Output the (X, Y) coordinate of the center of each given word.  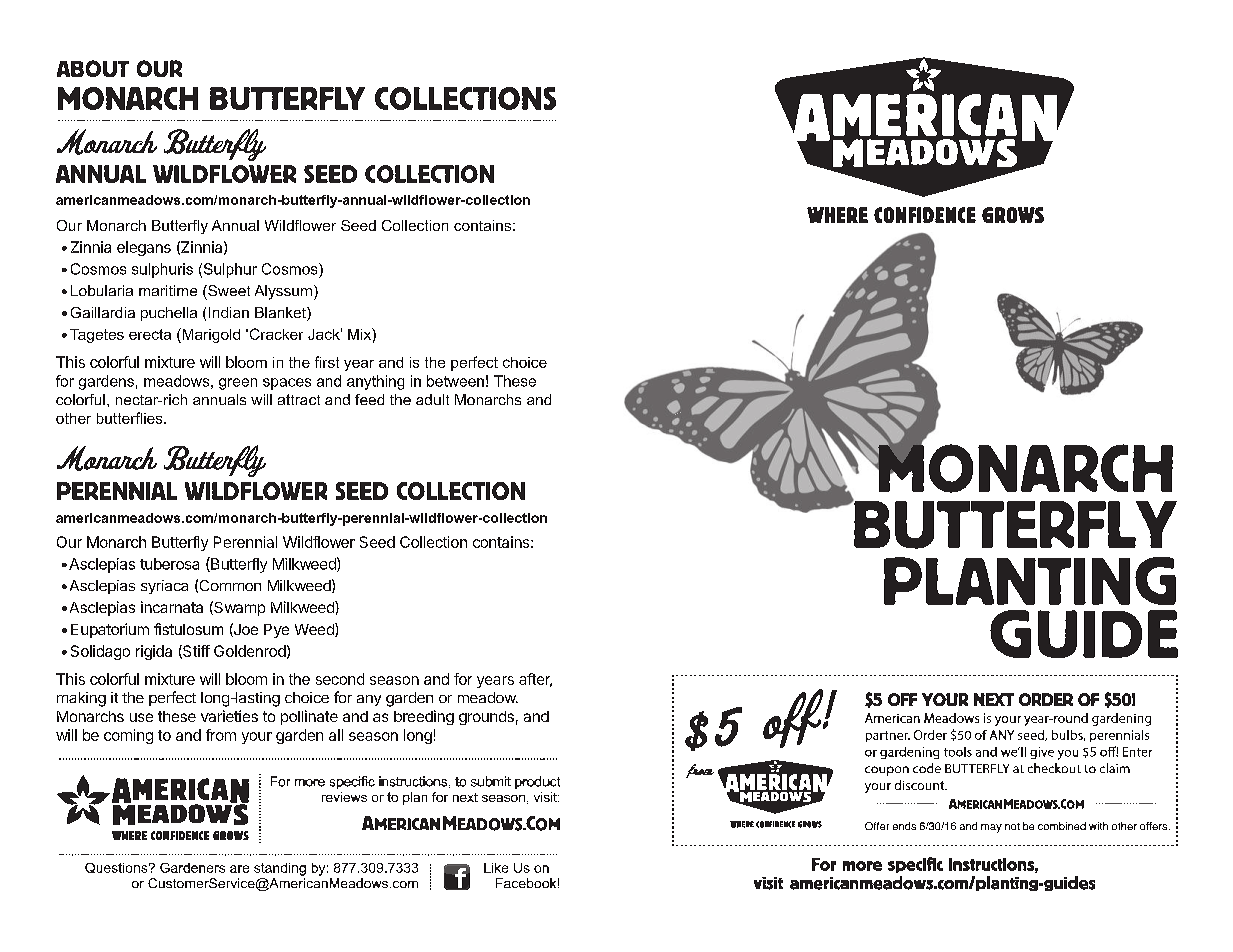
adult (432, 399)
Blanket (281, 314)
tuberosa (169, 564)
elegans (144, 248)
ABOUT (93, 68)
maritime (168, 290)
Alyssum (283, 292)
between (455, 381)
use (141, 717)
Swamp (238, 608)
